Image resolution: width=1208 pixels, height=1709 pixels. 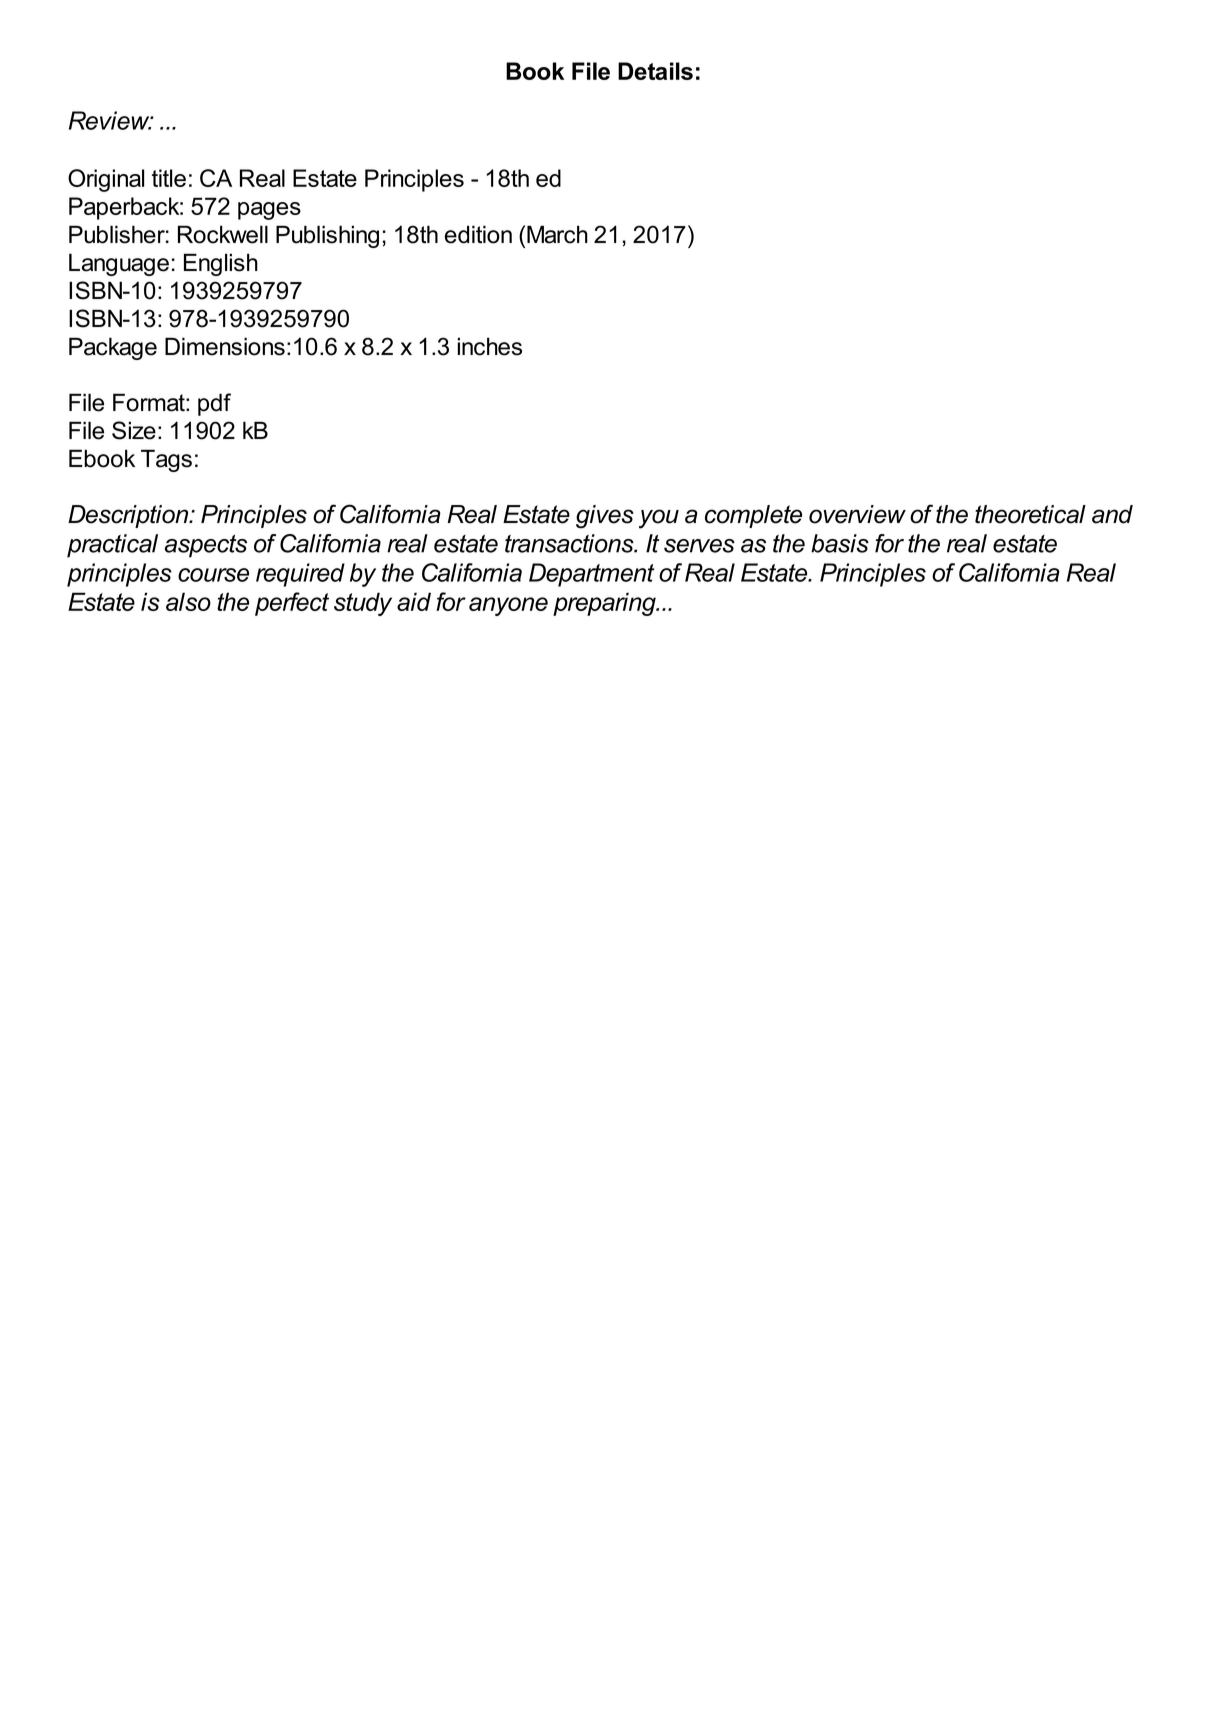 I want to click on pdf, so click(x=214, y=404).
